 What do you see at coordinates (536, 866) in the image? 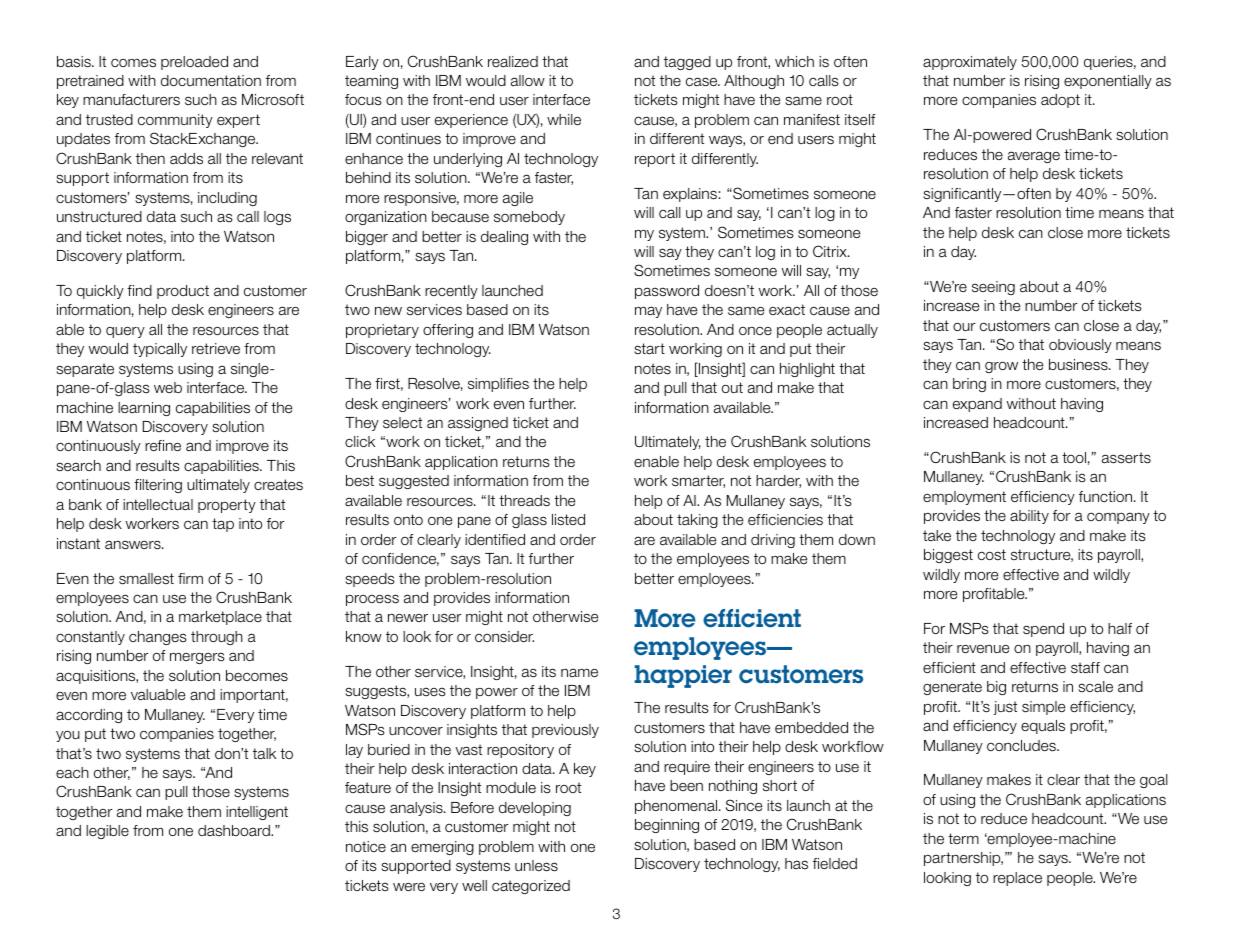
I see `unless` at bounding box center [536, 866].
